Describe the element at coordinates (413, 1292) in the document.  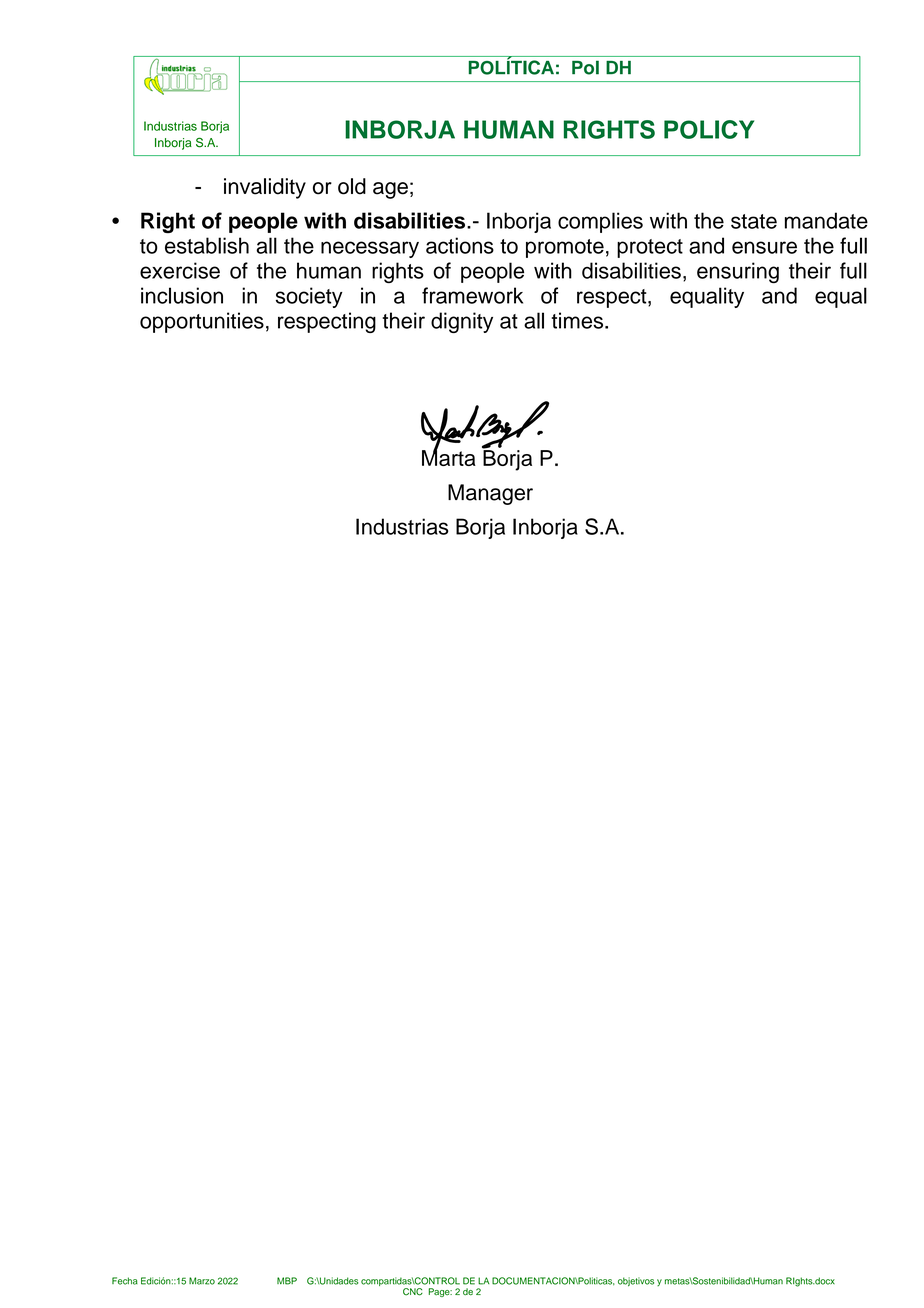
I see `CNC` at that location.
